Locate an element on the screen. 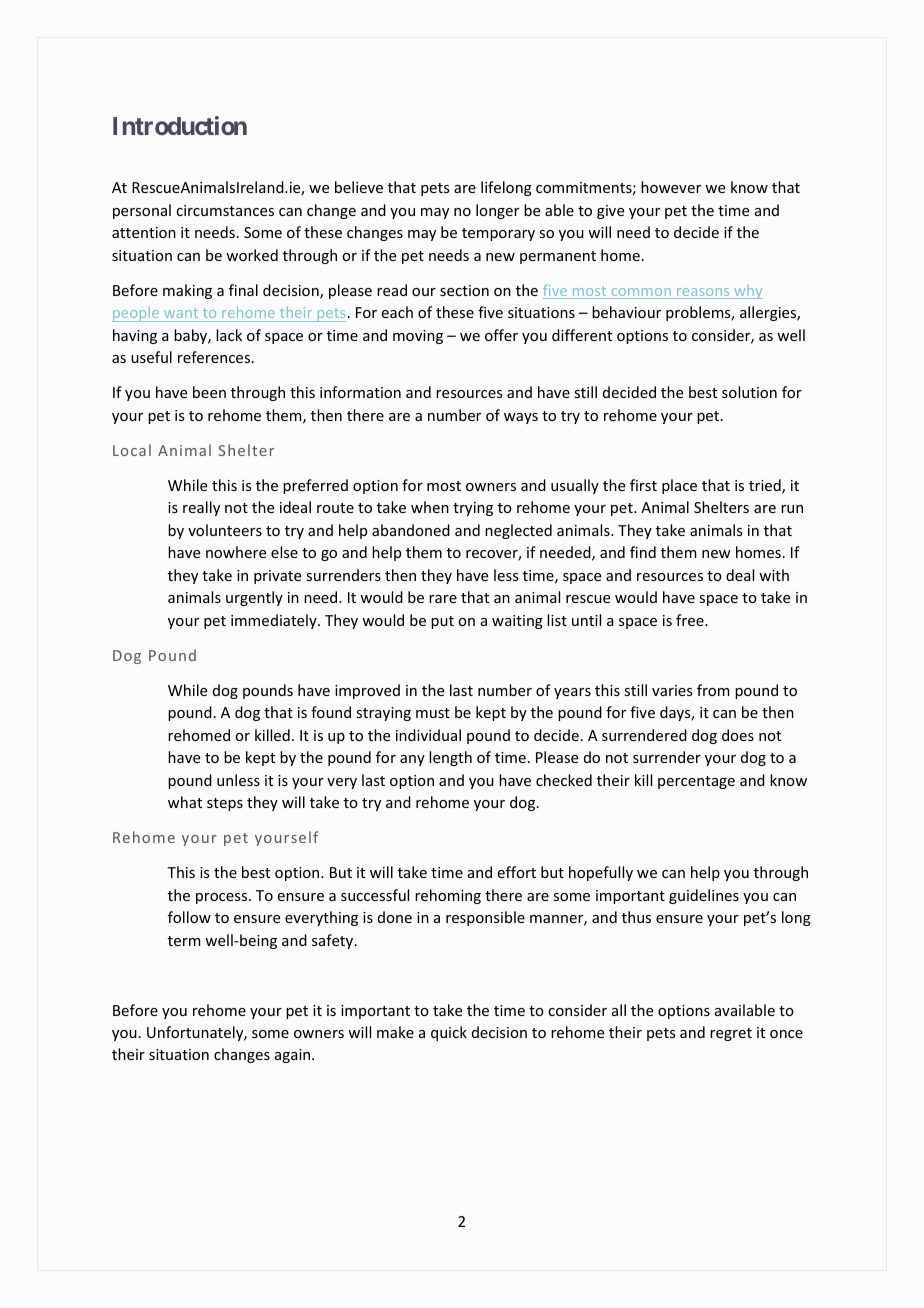  however is located at coordinates (671, 187).
